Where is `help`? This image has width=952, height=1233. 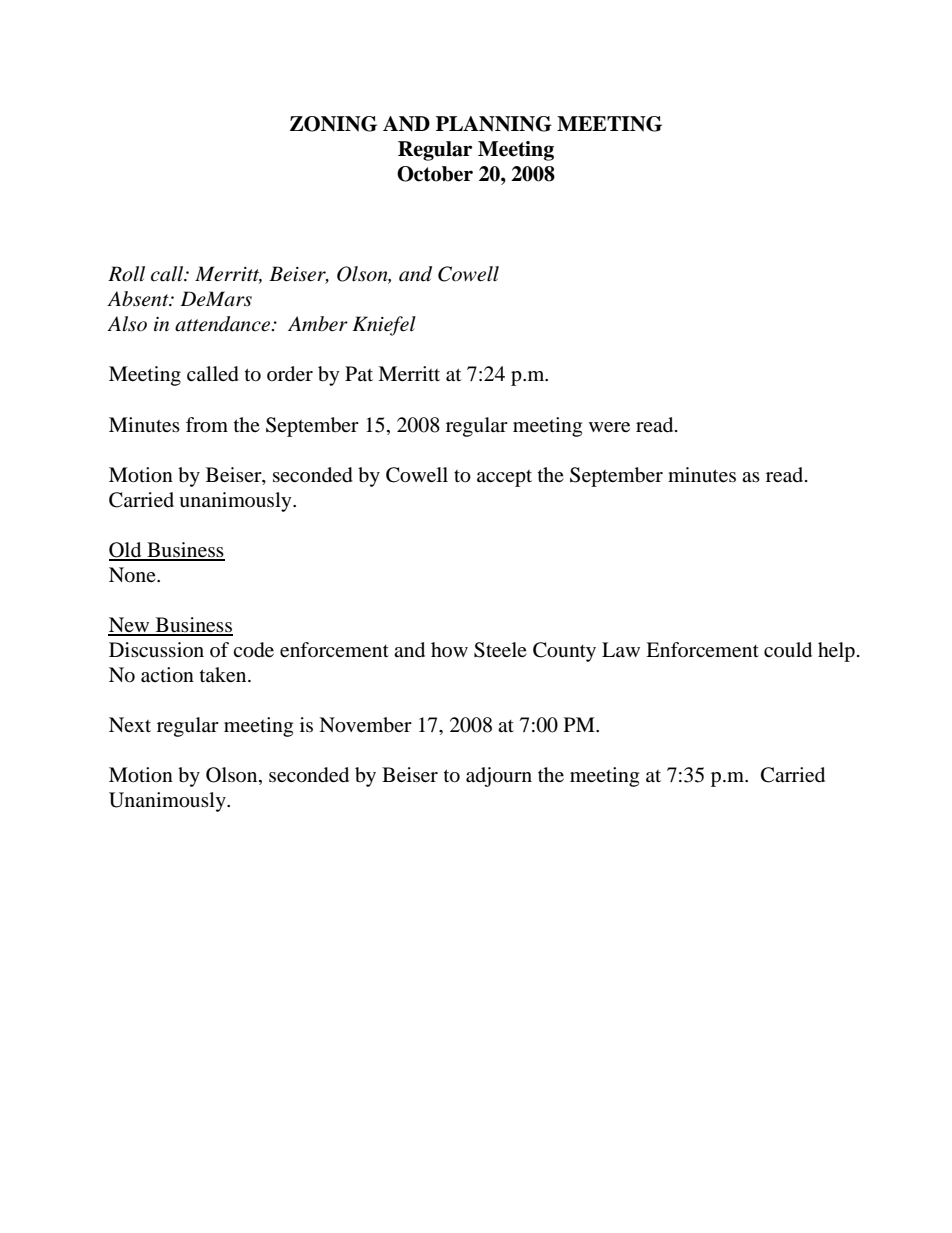
help is located at coordinates (836, 652).
